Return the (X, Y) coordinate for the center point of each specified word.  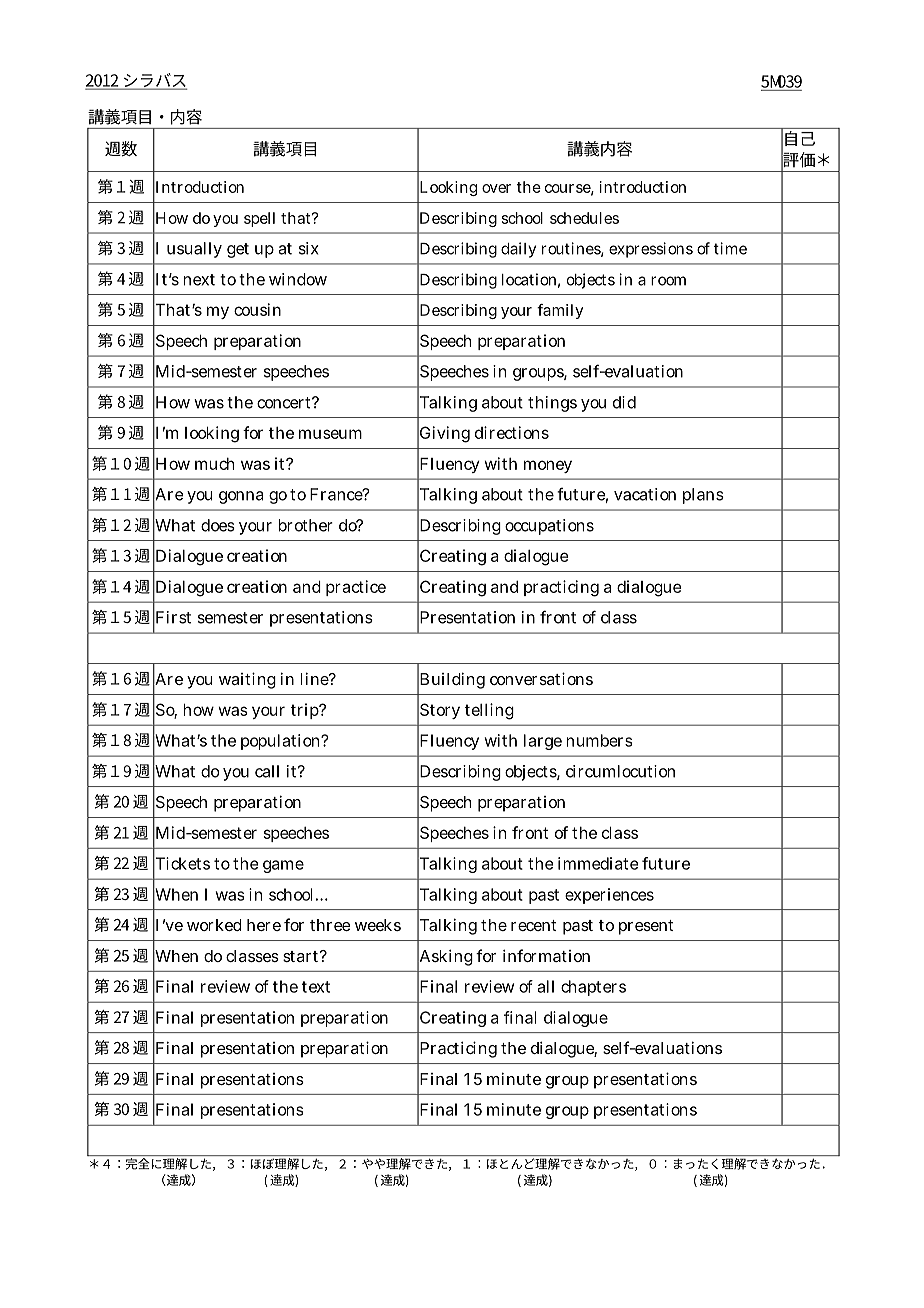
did (624, 402)
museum (330, 434)
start (302, 956)
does (218, 525)
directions (512, 432)
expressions (651, 250)
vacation (645, 494)
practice (356, 588)
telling (489, 711)
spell (259, 219)
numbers (599, 740)
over (496, 188)
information (546, 955)
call (267, 771)
